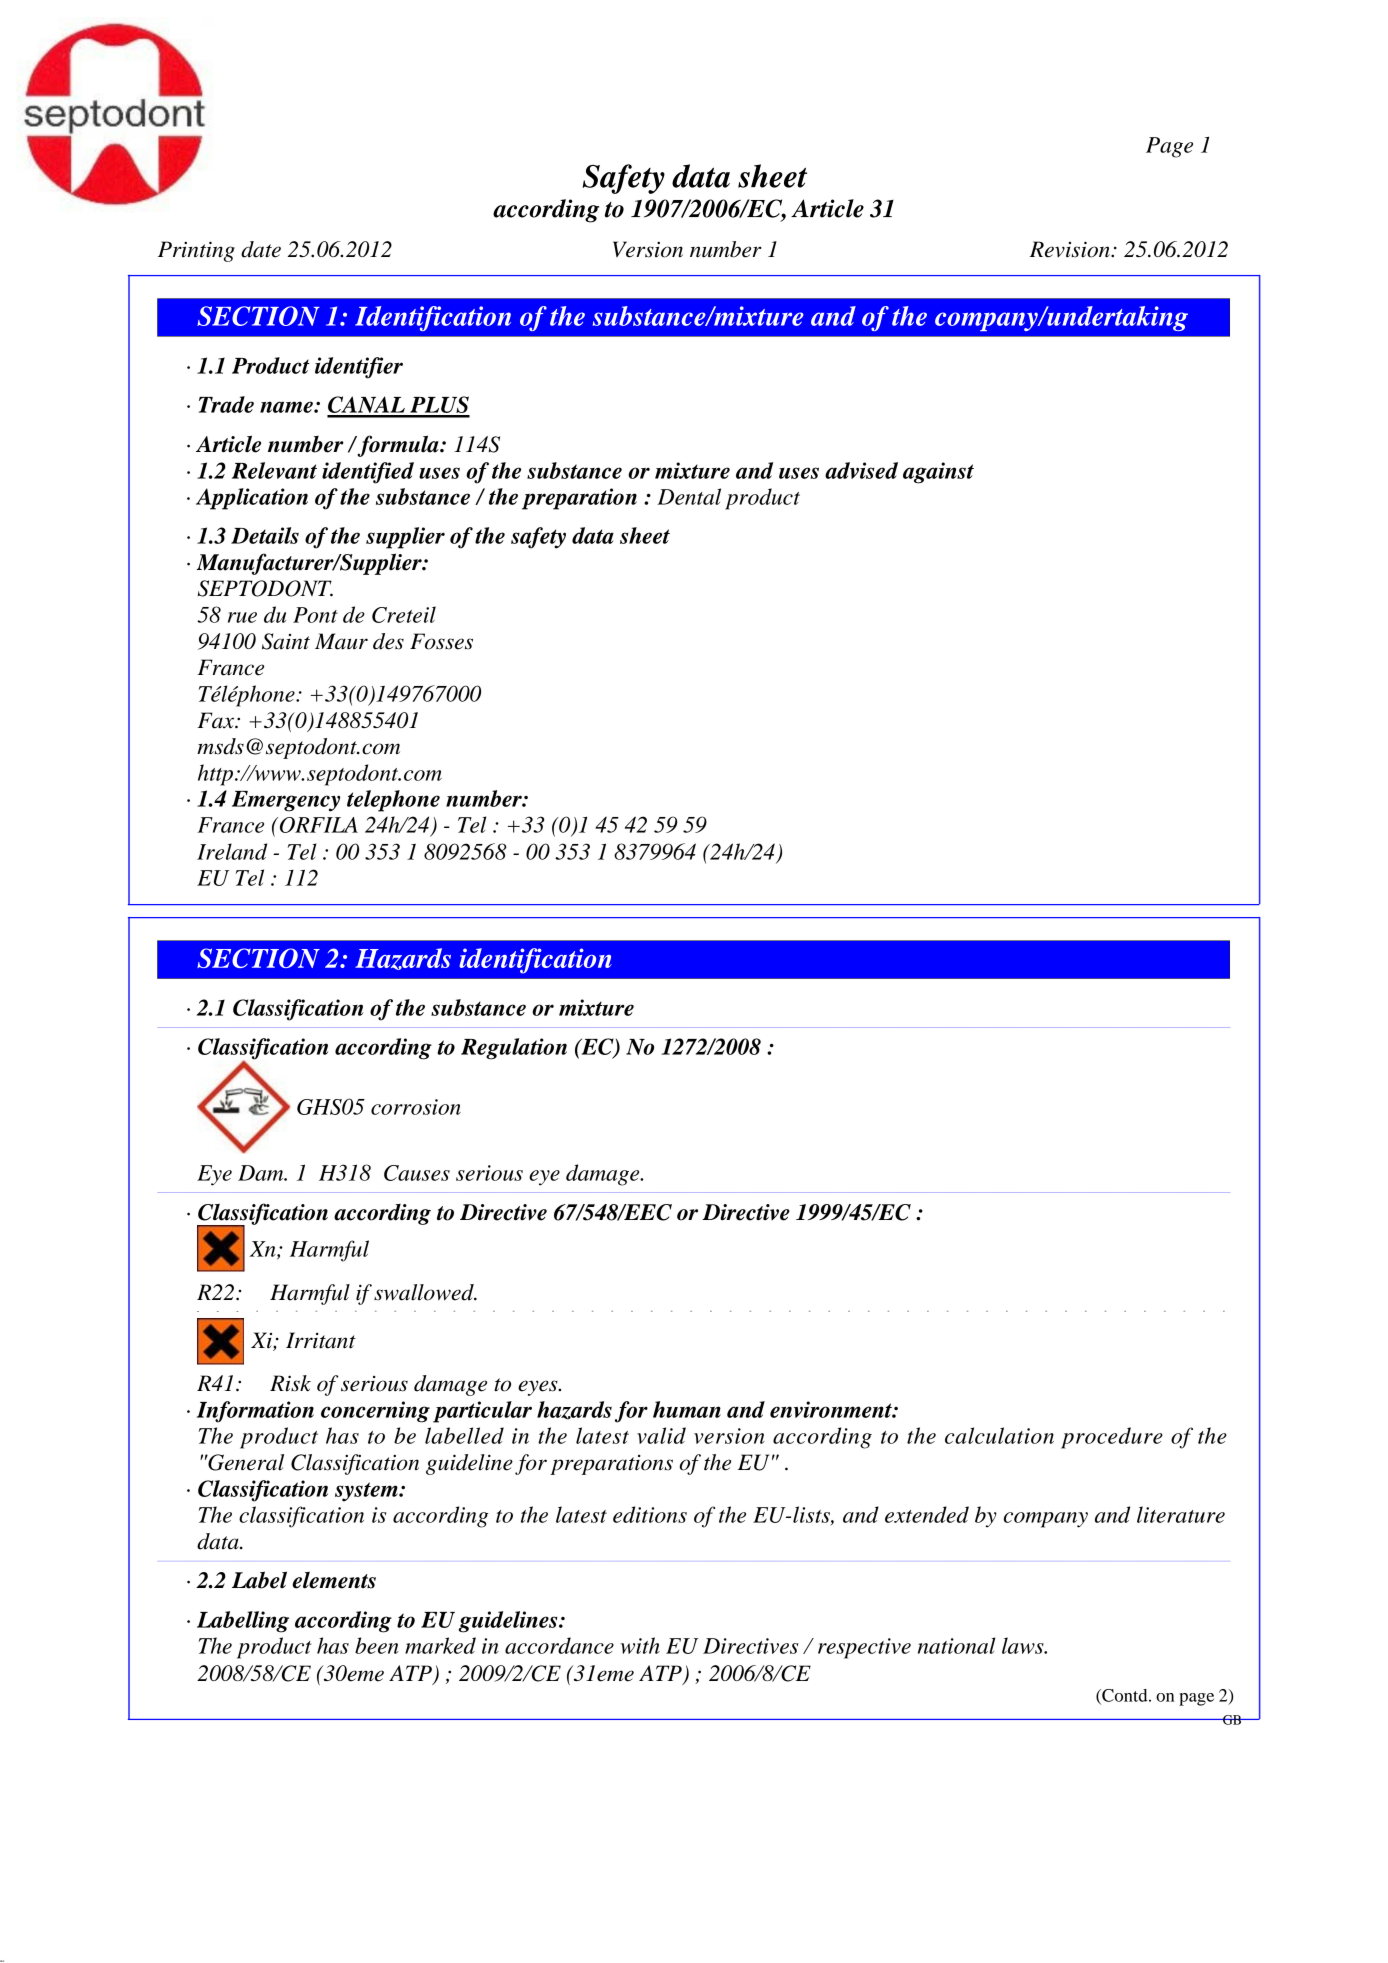 Image resolution: width=1388 pixels, height=1963 pixels. What do you see at coordinates (1024, 1645) in the screenshot?
I see `laws` at bounding box center [1024, 1645].
